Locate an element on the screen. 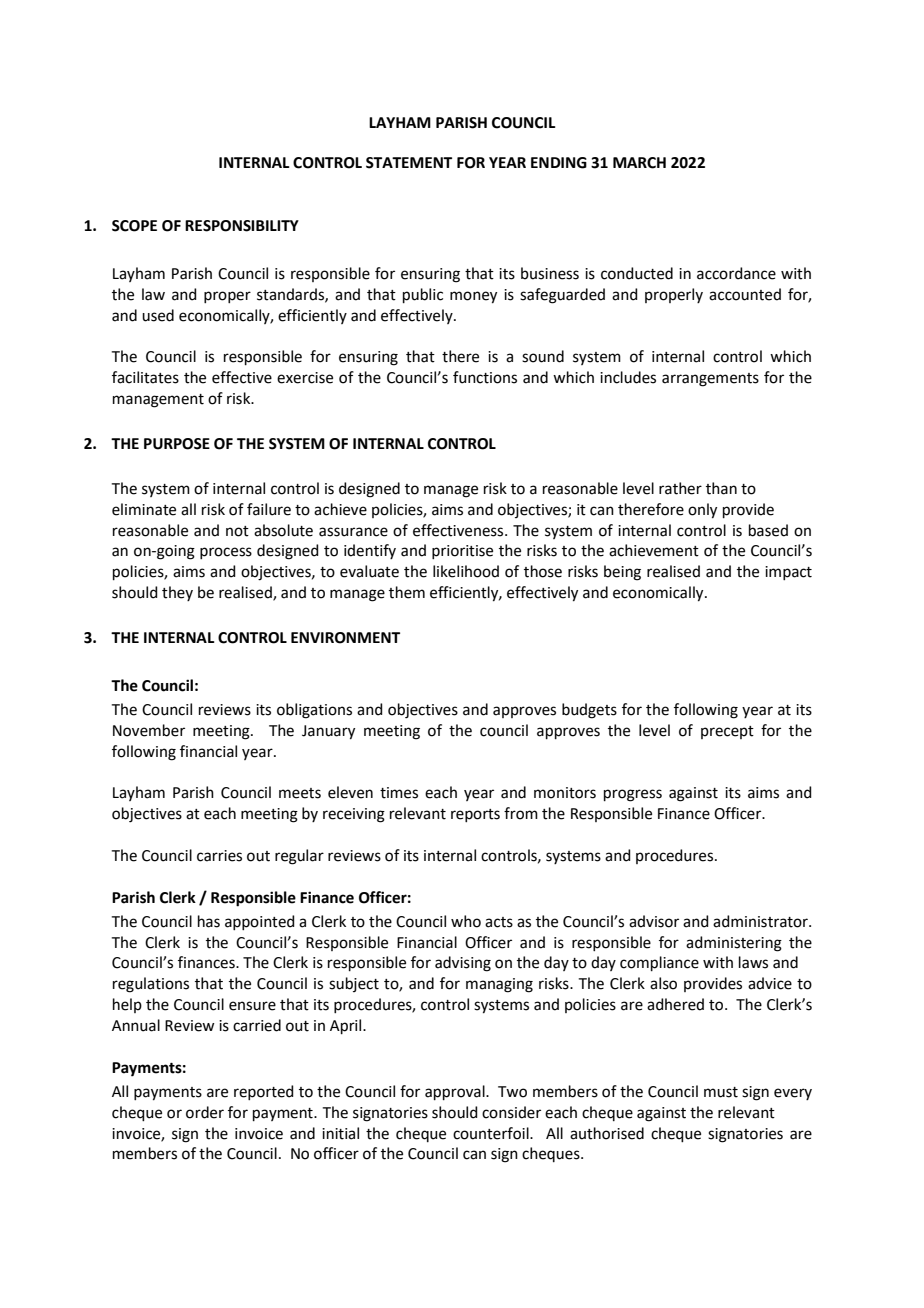  RESPONSIBILITY is located at coordinates (242, 226).
